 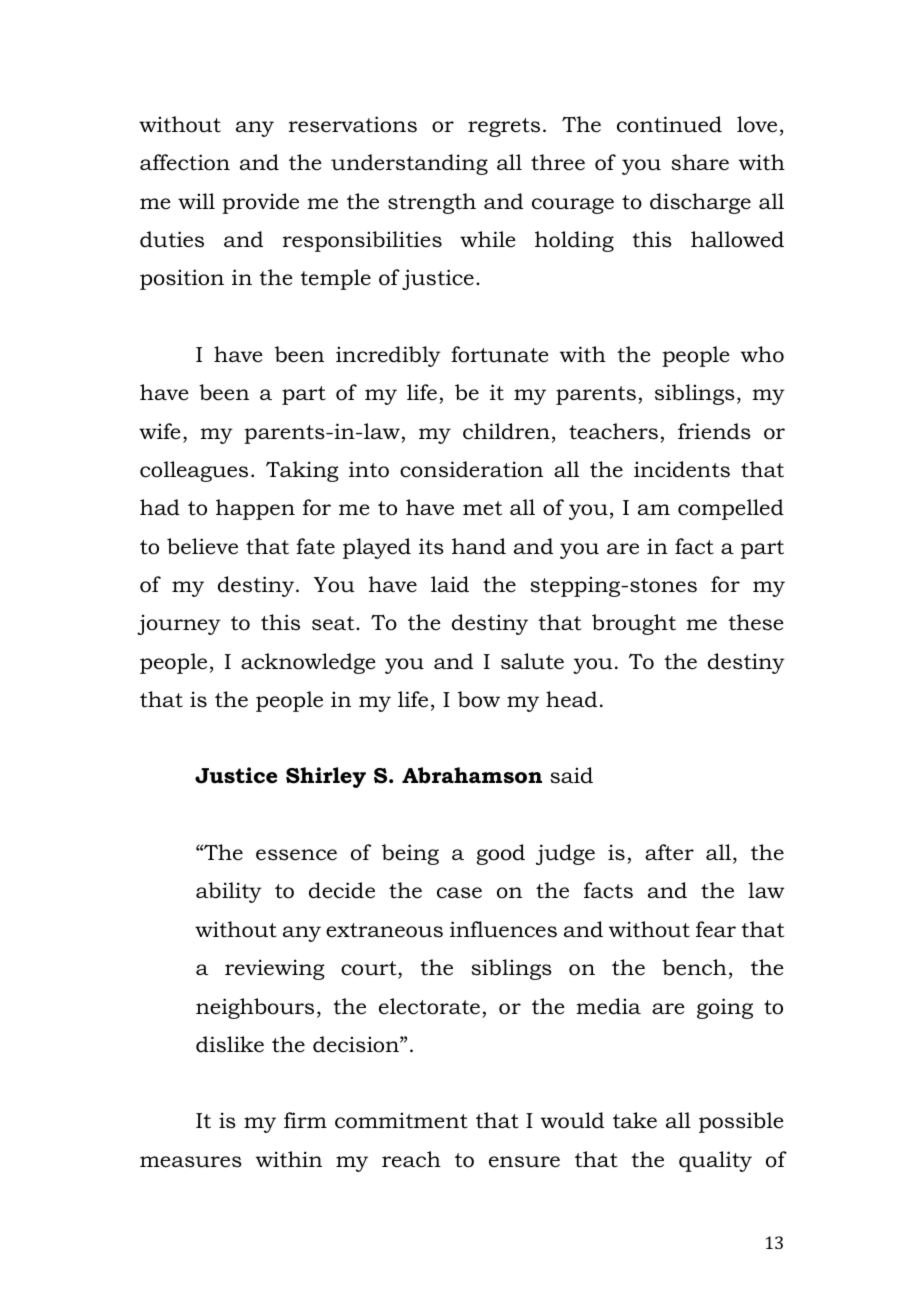 I want to click on measures, so click(x=191, y=1162).
